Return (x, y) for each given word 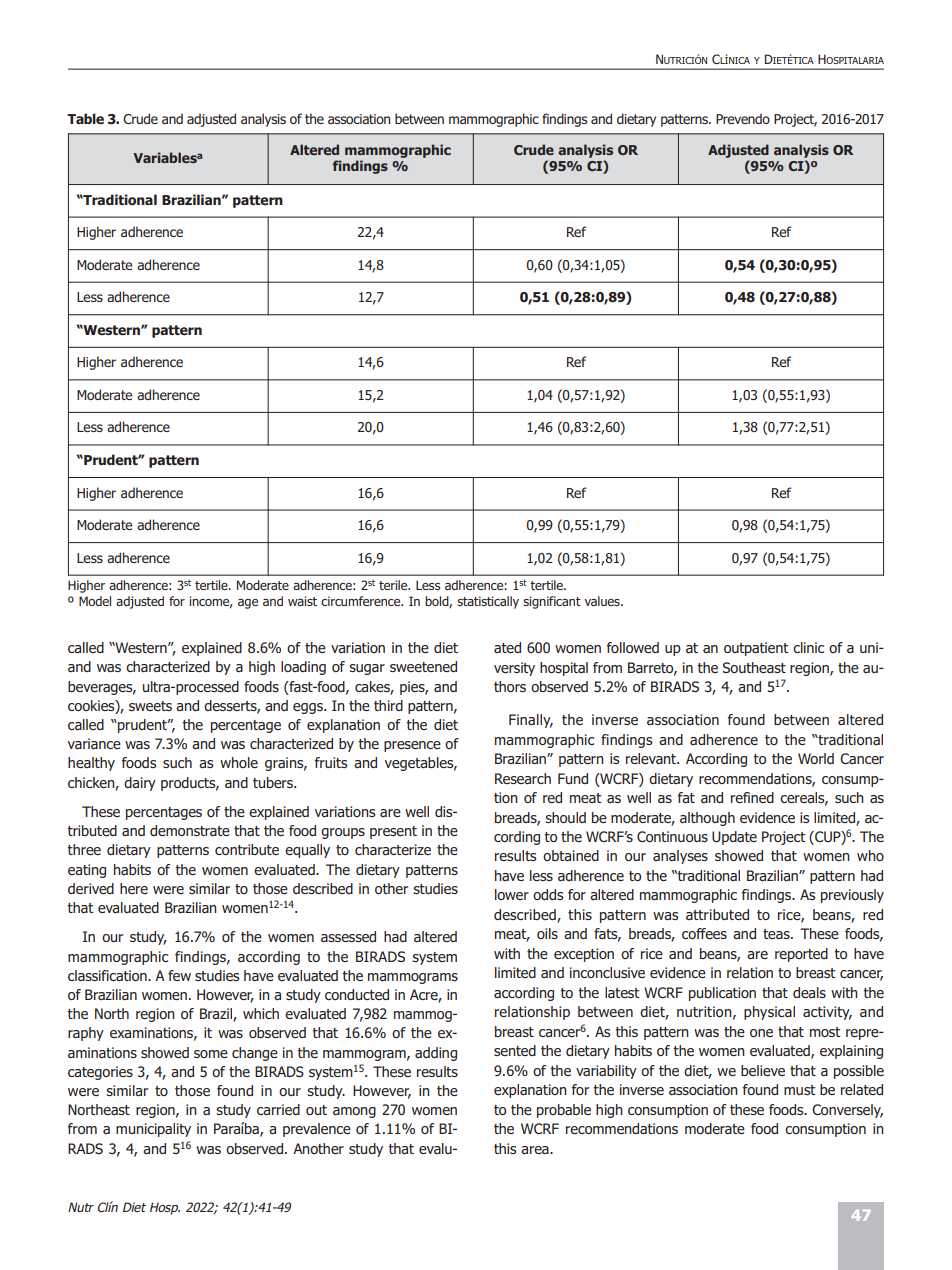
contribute (247, 849)
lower (512, 894)
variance (94, 743)
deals (809, 992)
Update (734, 838)
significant (552, 602)
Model (95, 601)
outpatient (756, 649)
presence (412, 746)
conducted (357, 994)
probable (564, 1111)
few (179, 975)
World (816, 758)
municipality (153, 1130)
